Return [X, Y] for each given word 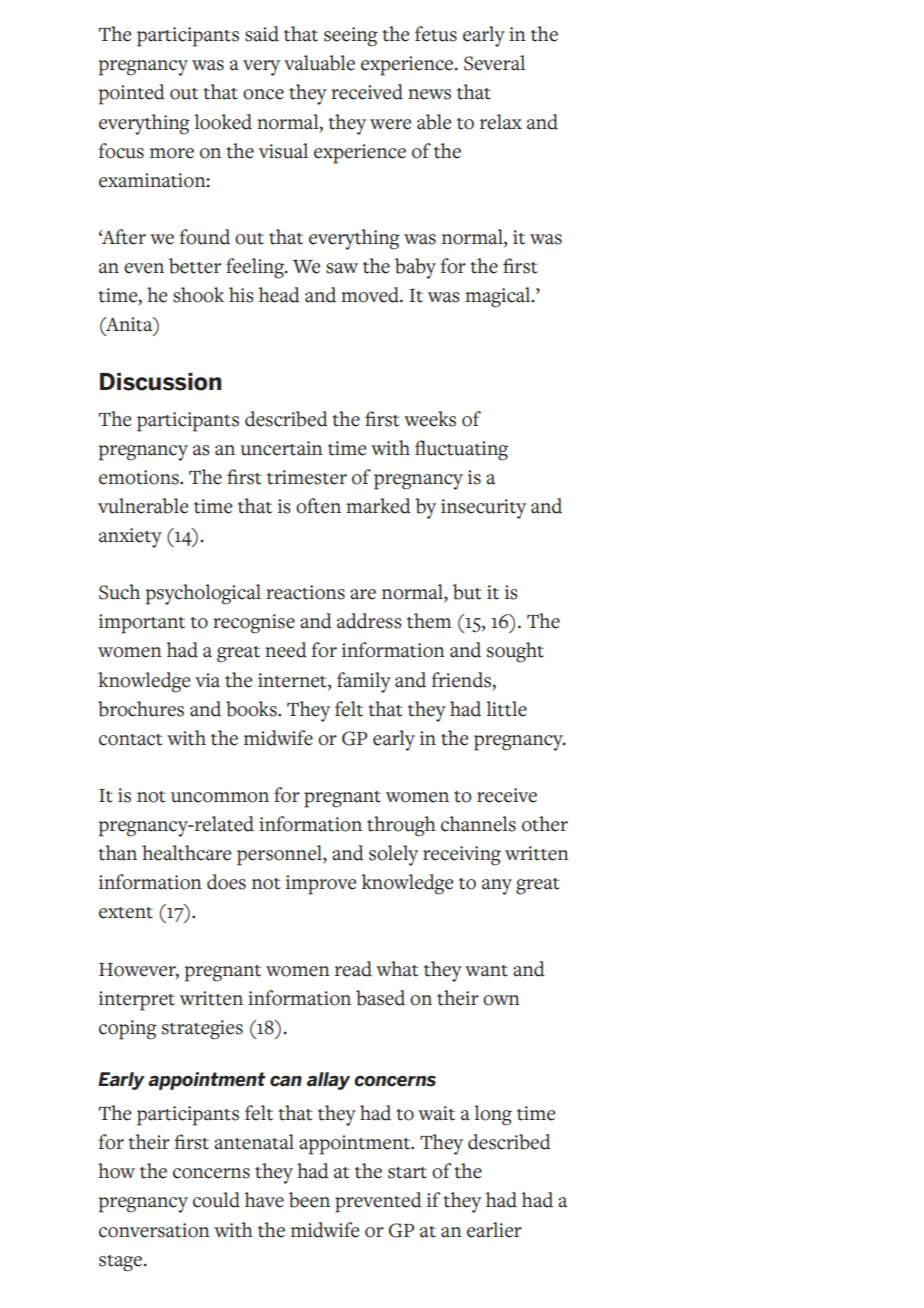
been [309, 1200]
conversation [154, 1230]
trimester [307, 477]
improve [321, 885]
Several [494, 63]
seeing [351, 37]
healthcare [186, 853]
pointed [132, 94]
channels [478, 824]
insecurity [483, 509]
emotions [140, 477]
